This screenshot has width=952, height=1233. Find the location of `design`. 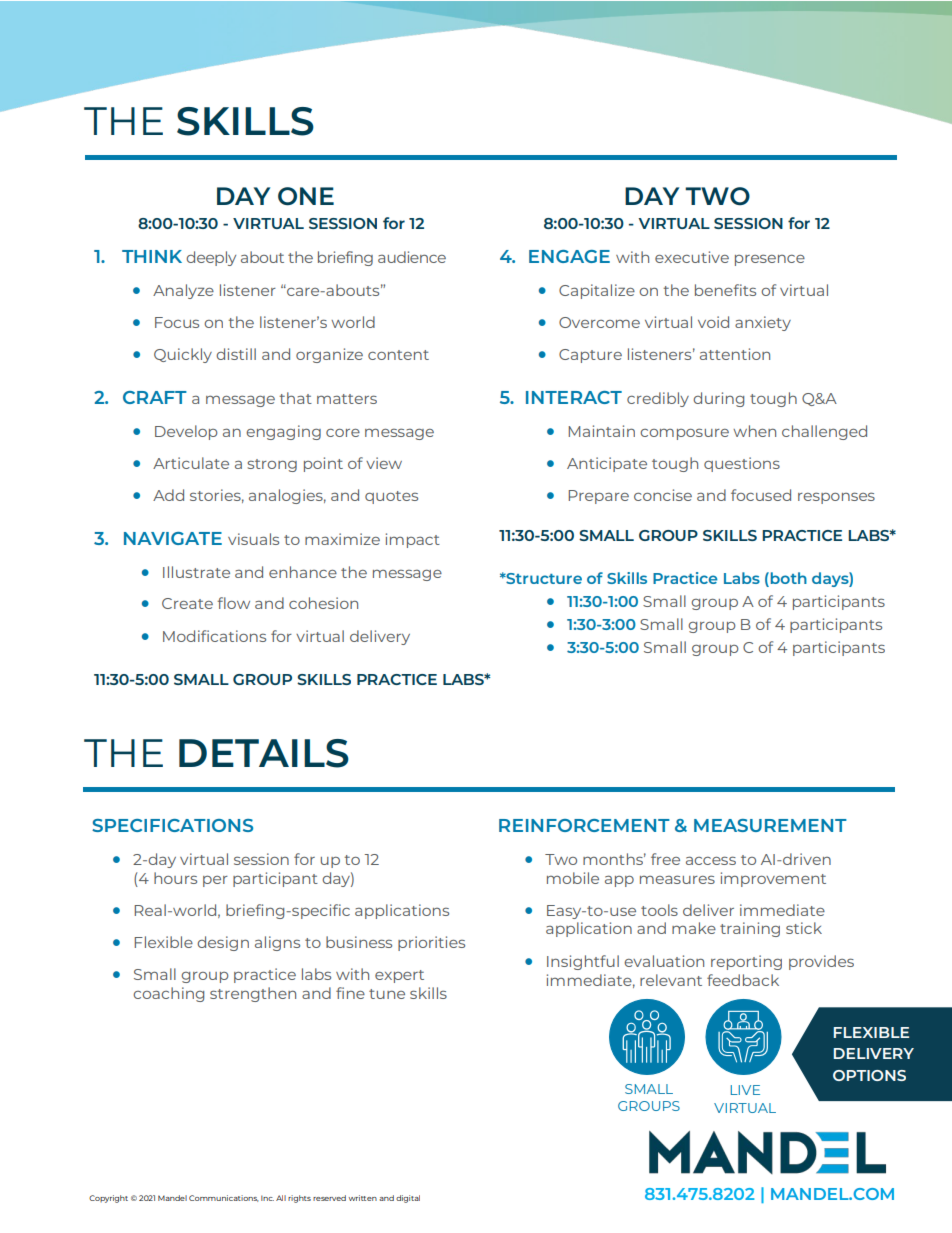

design is located at coordinates (223, 943).
